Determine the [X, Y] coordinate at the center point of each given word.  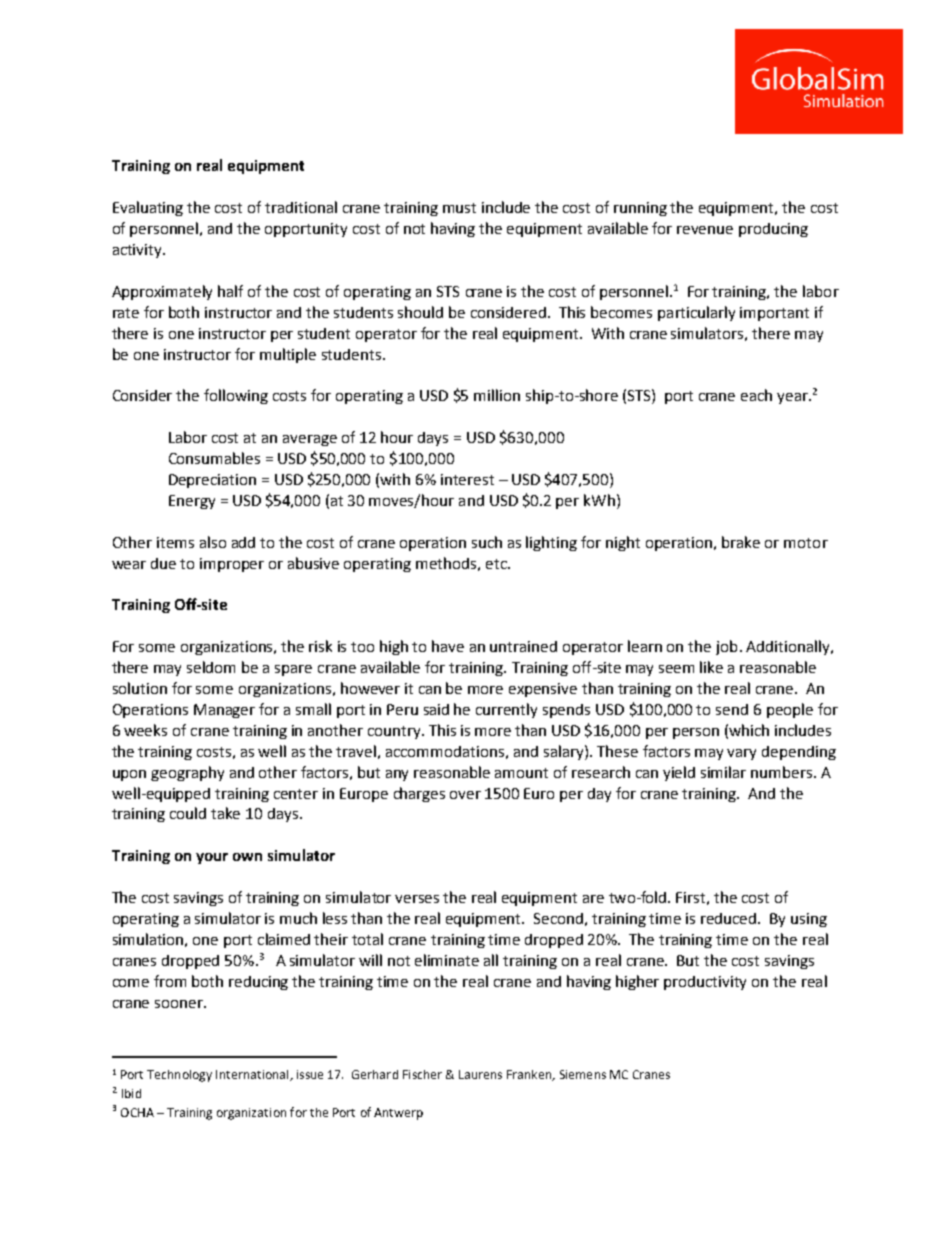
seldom [211, 667]
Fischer [422, 1074]
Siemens [583, 1074]
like [711, 667]
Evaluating [148, 208]
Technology [179, 1076]
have [448, 646]
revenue [705, 230]
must [459, 208]
